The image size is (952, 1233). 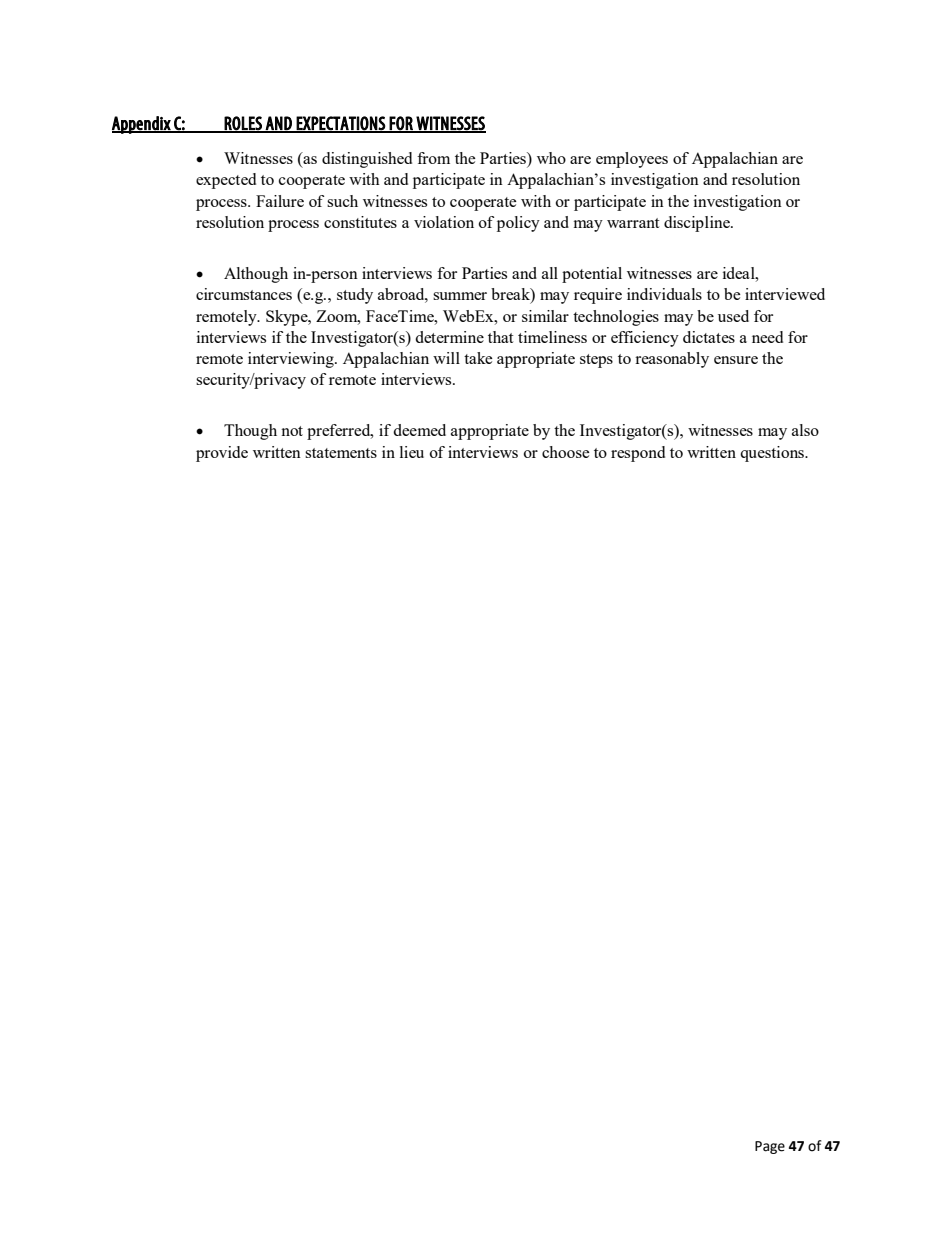 I want to click on discipline, so click(x=698, y=224).
